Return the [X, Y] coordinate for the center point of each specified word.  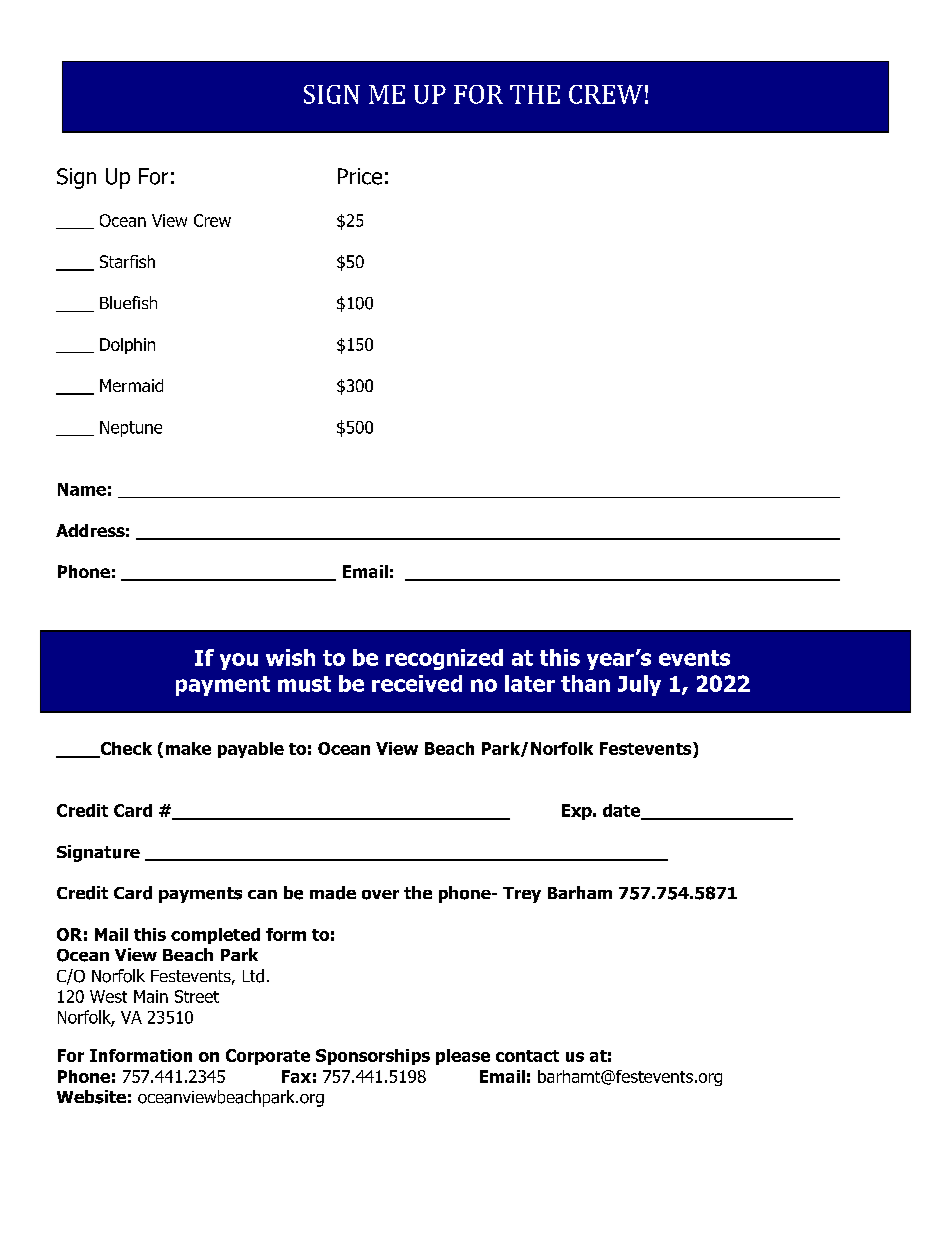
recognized [444, 659]
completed [215, 936]
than [585, 683]
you [239, 661]
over [380, 895]
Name [82, 489]
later [530, 683]
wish [290, 657]
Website [91, 1097]
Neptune [131, 429]
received [417, 683]
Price [360, 176]
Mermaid [131, 385]
